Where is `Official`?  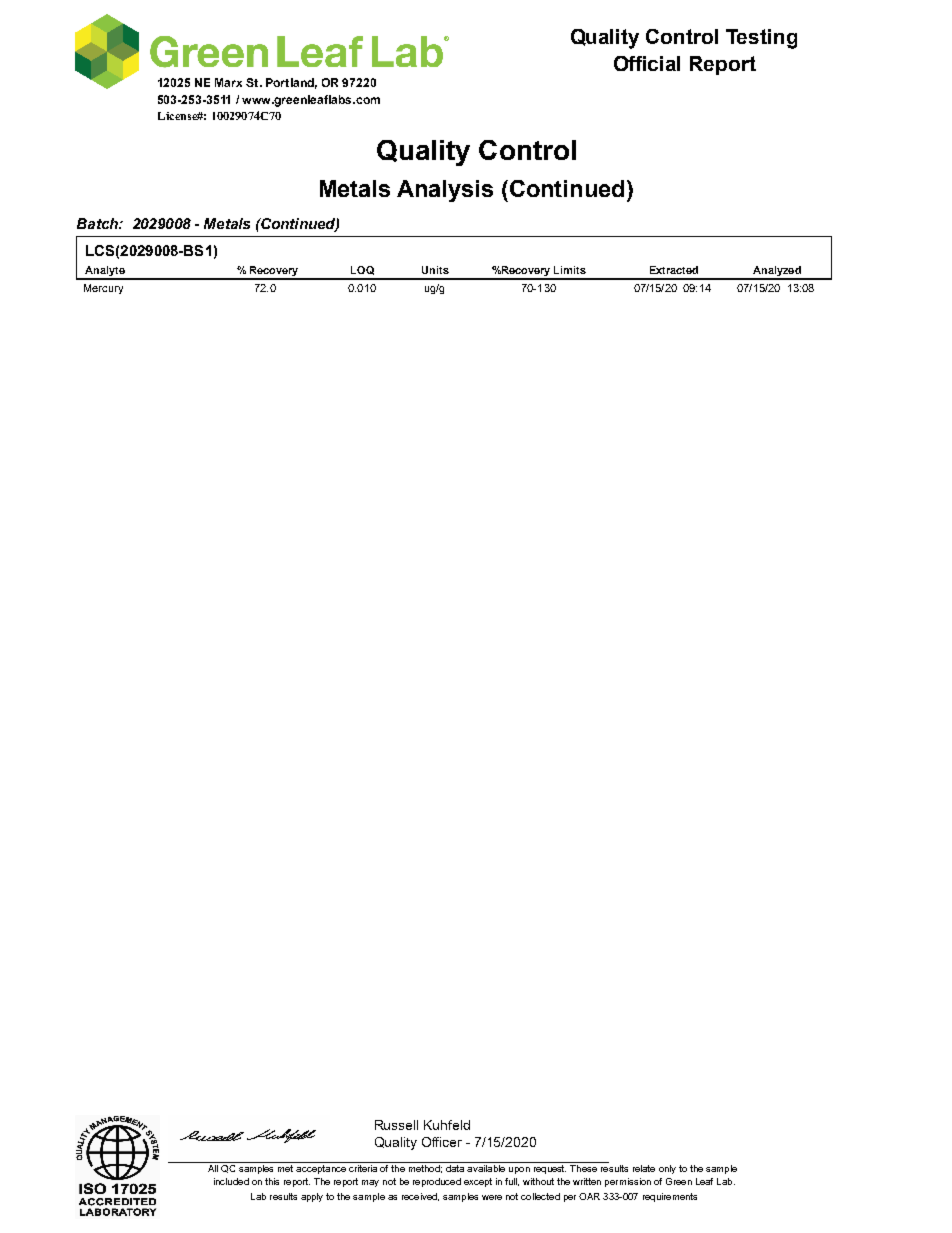 Official is located at coordinates (647, 63).
